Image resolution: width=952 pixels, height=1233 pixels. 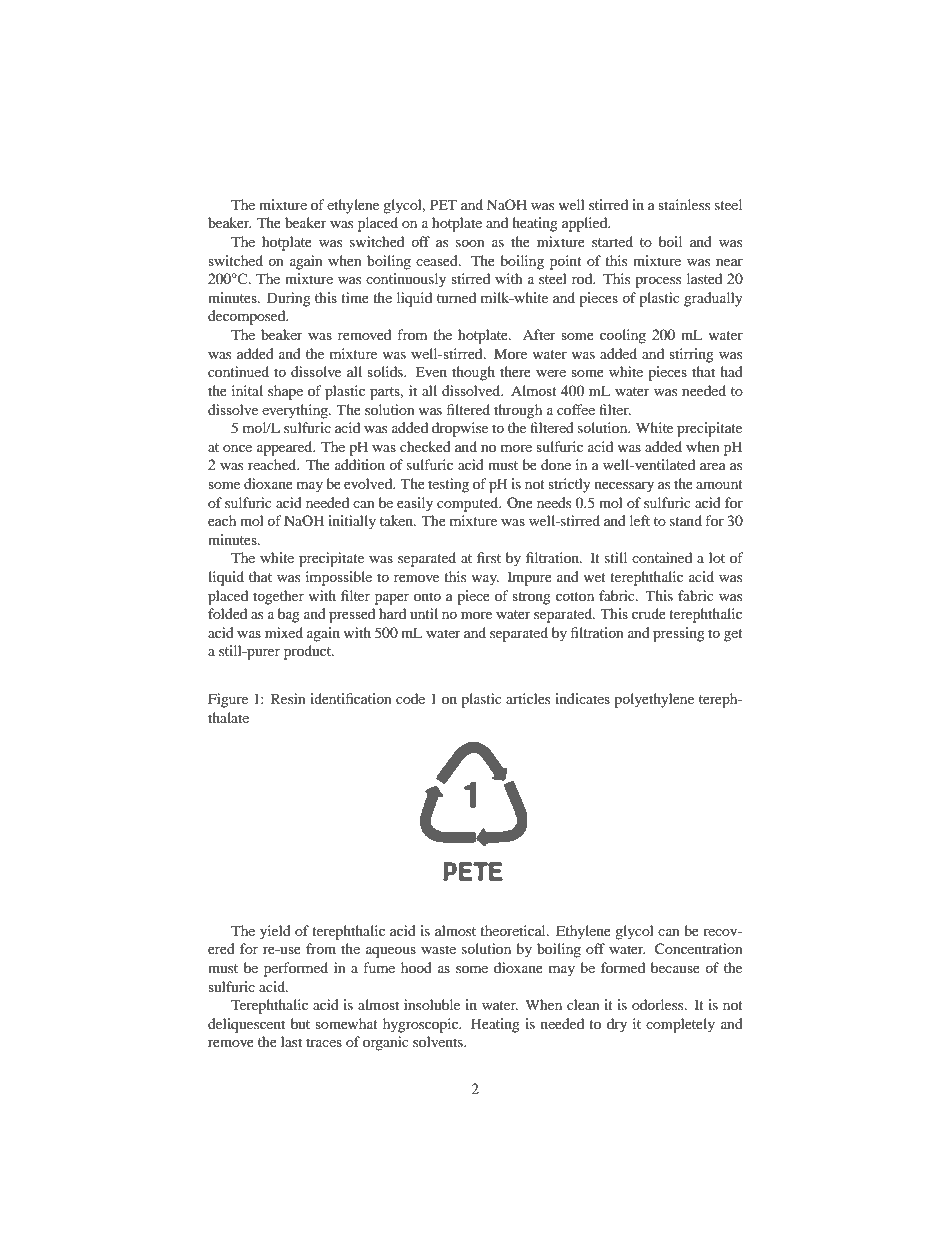 I want to click on stand, so click(x=686, y=520).
